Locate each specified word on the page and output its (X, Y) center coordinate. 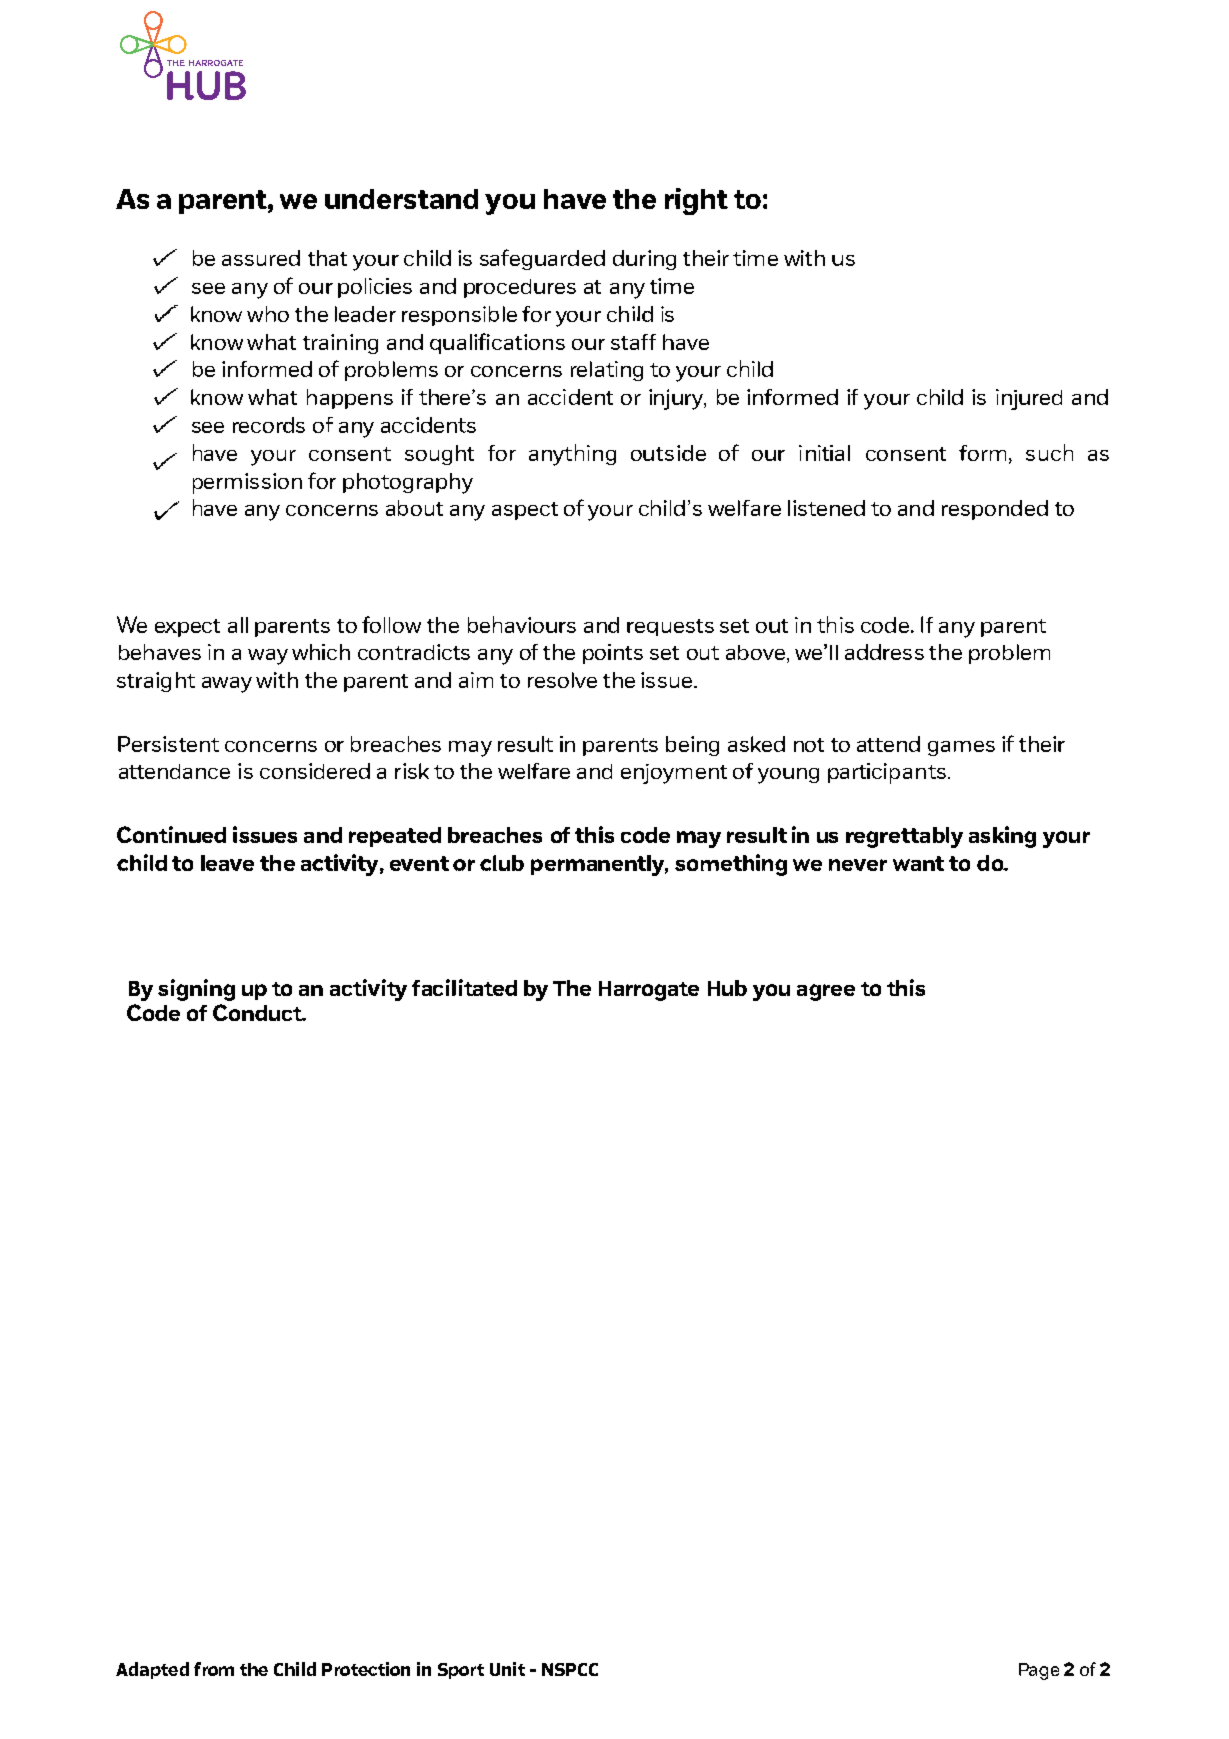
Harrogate (649, 991)
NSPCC (570, 1669)
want (918, 863)
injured (1029, 399)
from (214, 1669)
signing (196, 990)
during (644, 260)
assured (261, 258)
